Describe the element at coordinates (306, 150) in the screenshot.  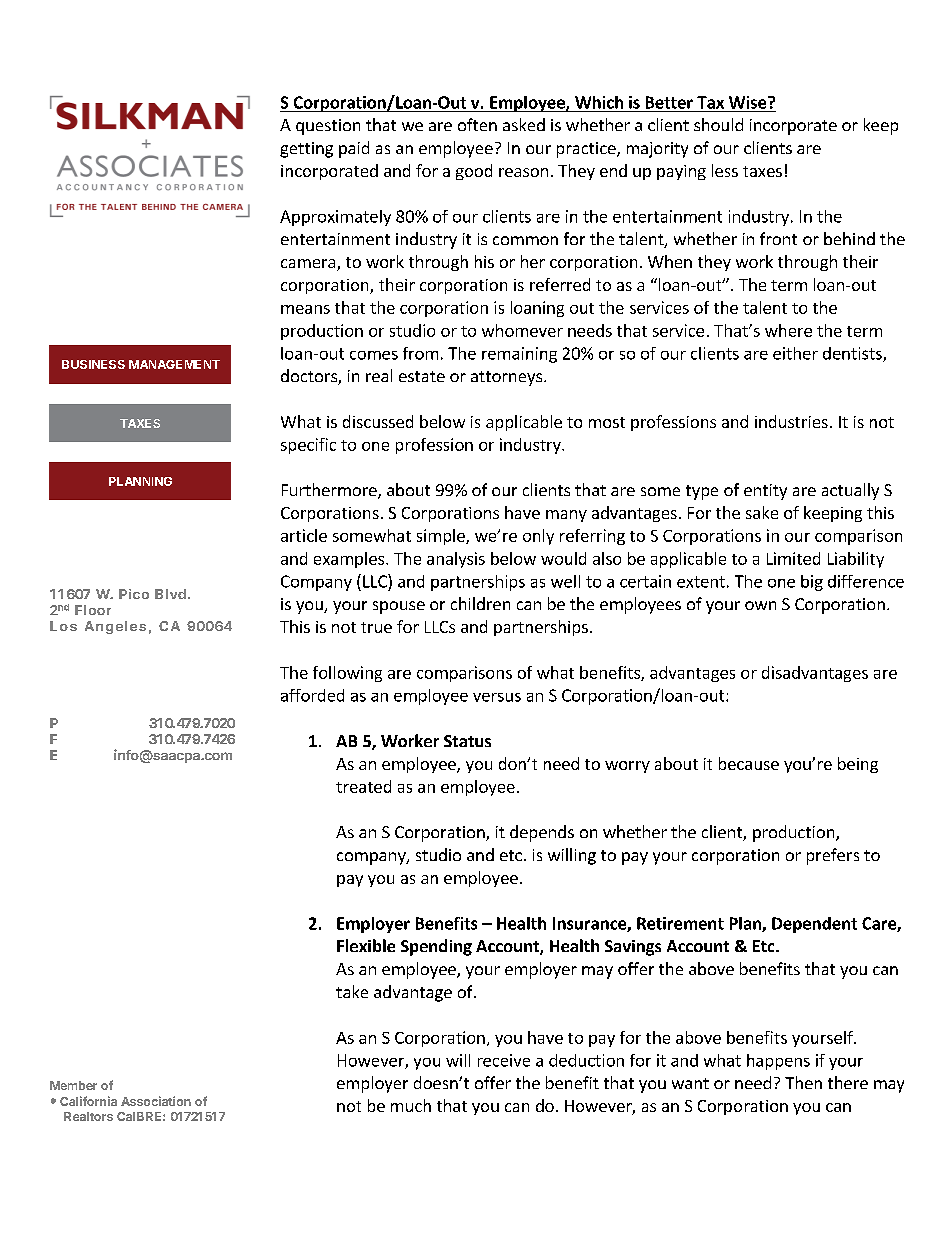
I see `getting` at that location.
